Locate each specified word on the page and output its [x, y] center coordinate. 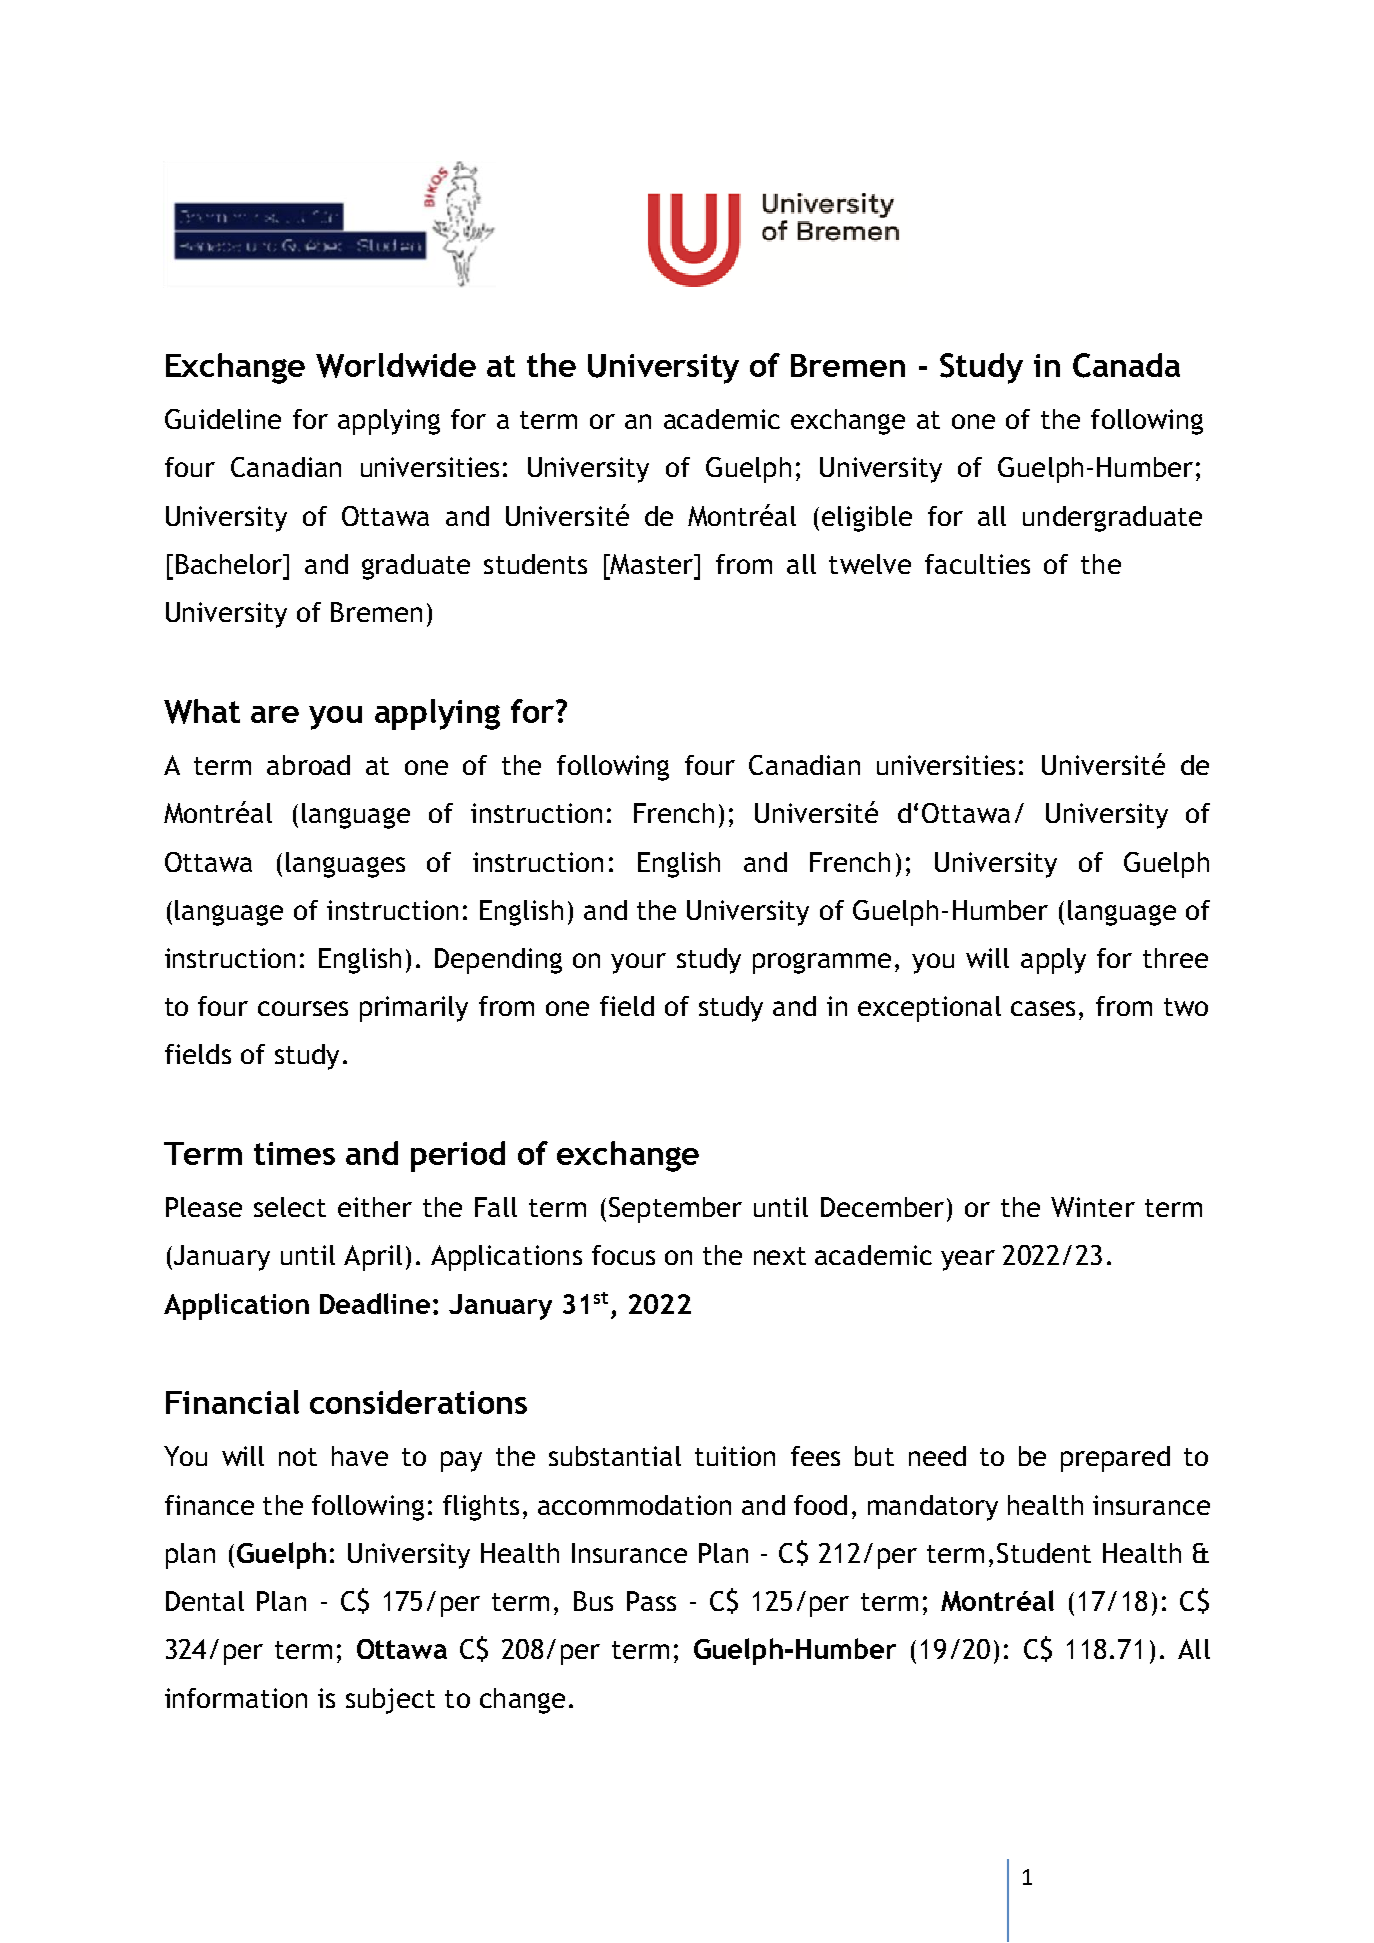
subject [390, 1701]
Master [652, 564]
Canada [1126, 365]
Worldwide [396, 365]
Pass [651, 1601]
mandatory [933, 1508]
